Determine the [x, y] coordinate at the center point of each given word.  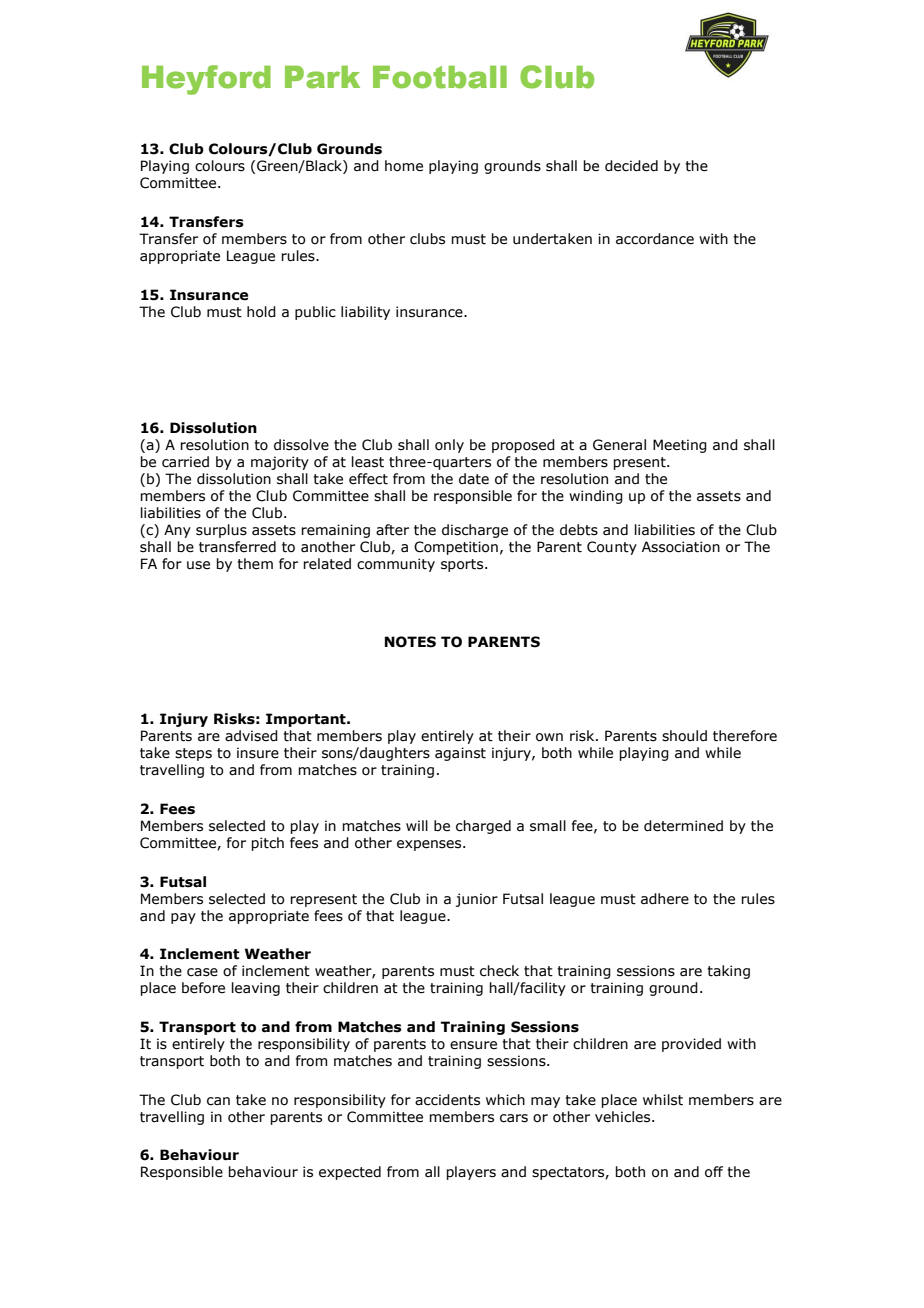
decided [631, 166]
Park [322, 77]
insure [258, 753]
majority [280, 463]
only [449, 446]
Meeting [680, 446]
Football [440, 77]
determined [683, 826]
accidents [447, 1100]
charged [483, 827]
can [218, 1101]
